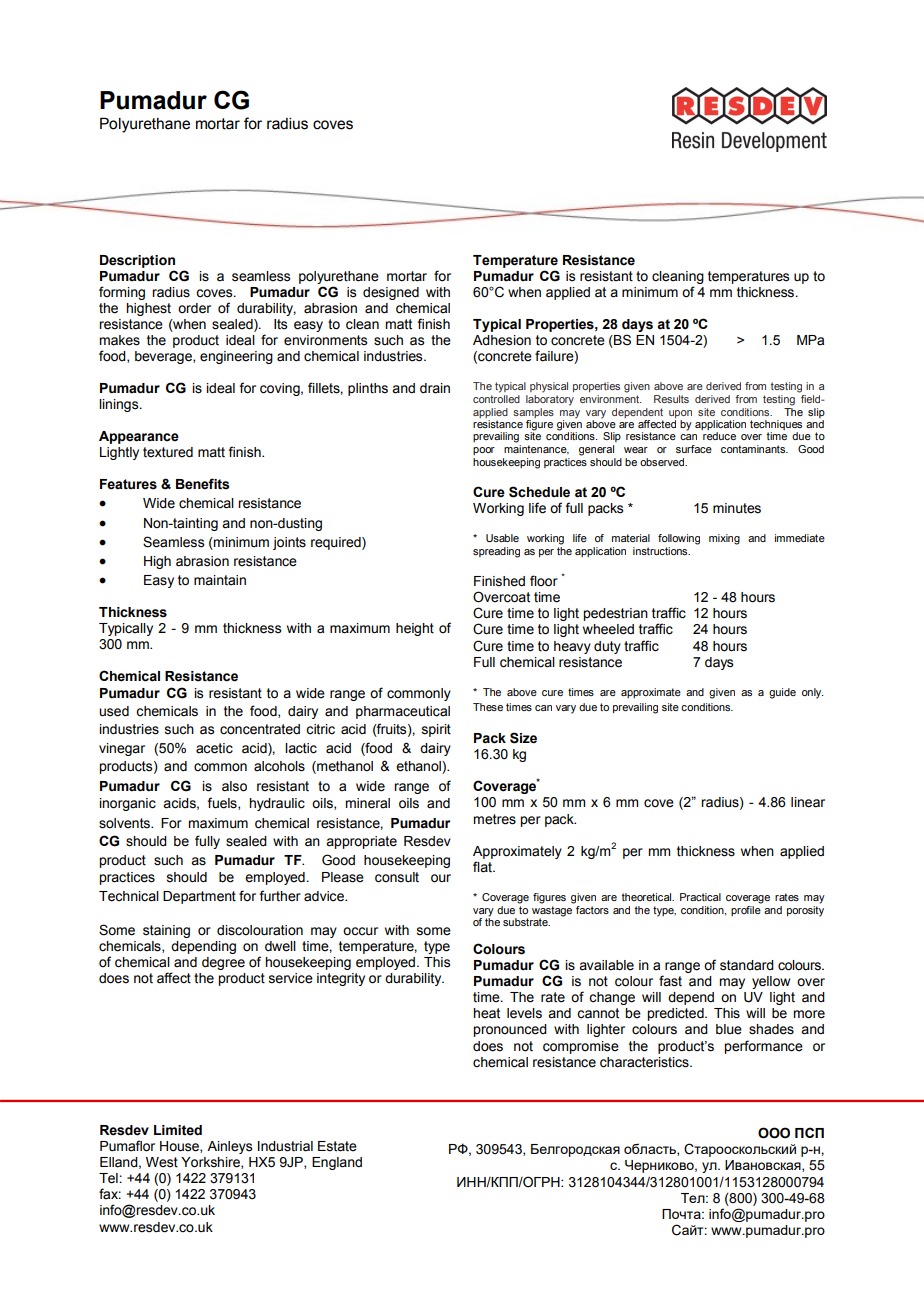 This page has height=1308, width=924. I want to click on designed, so click(391, 293).
